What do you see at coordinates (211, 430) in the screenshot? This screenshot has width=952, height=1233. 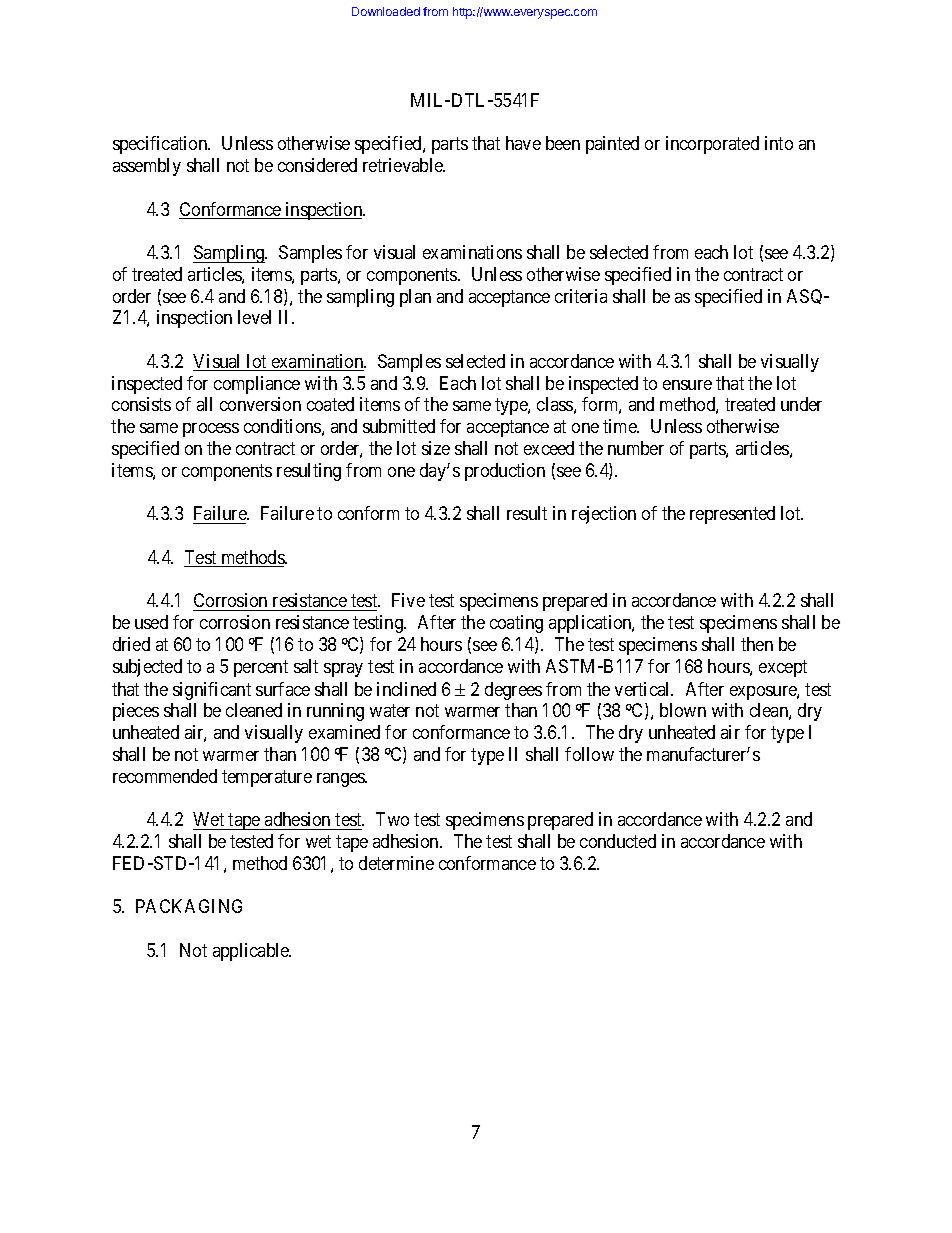 I see `process` at bounding box center [211, 430].
